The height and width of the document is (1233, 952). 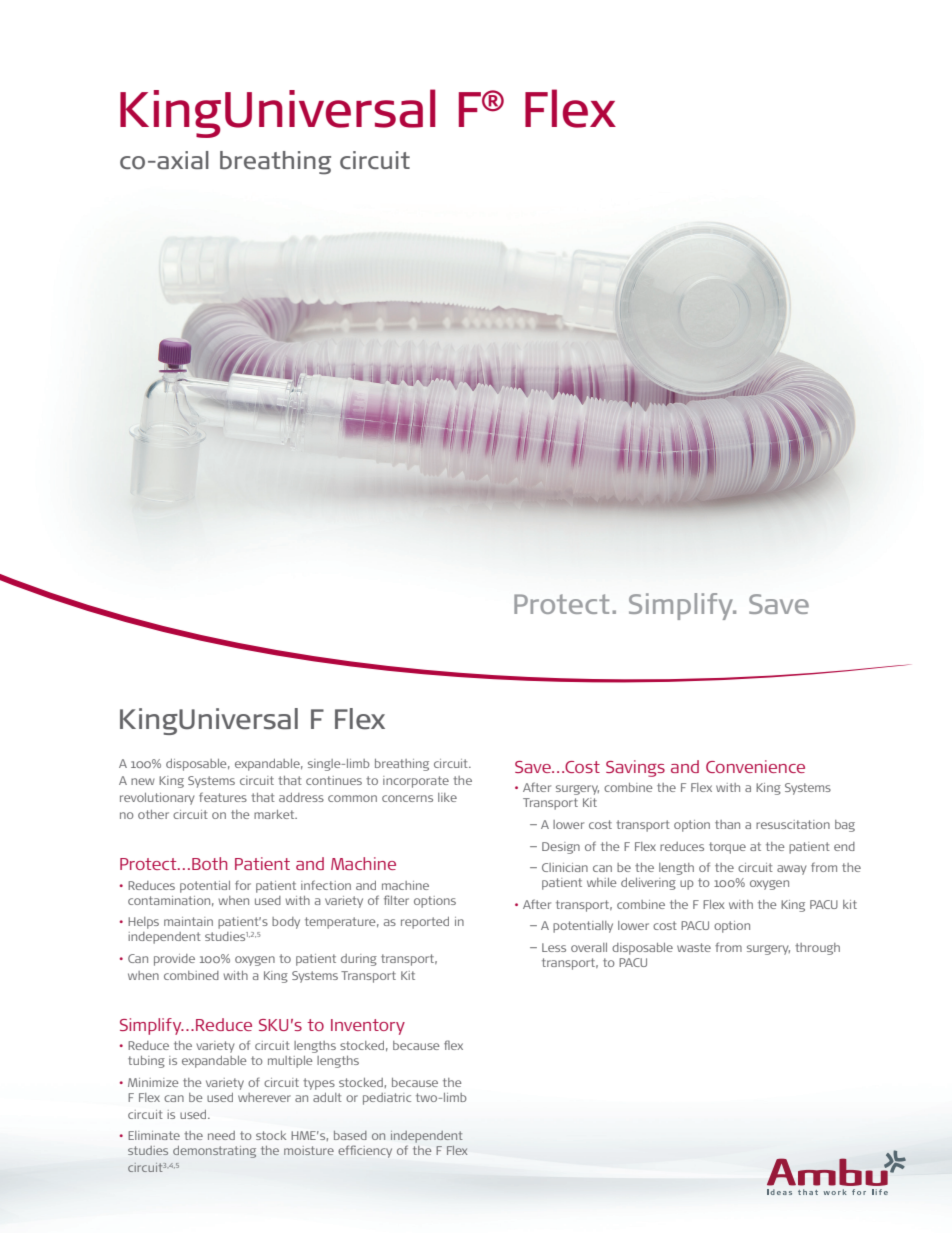 I want to click on need, so click(x=221, y=1135).
